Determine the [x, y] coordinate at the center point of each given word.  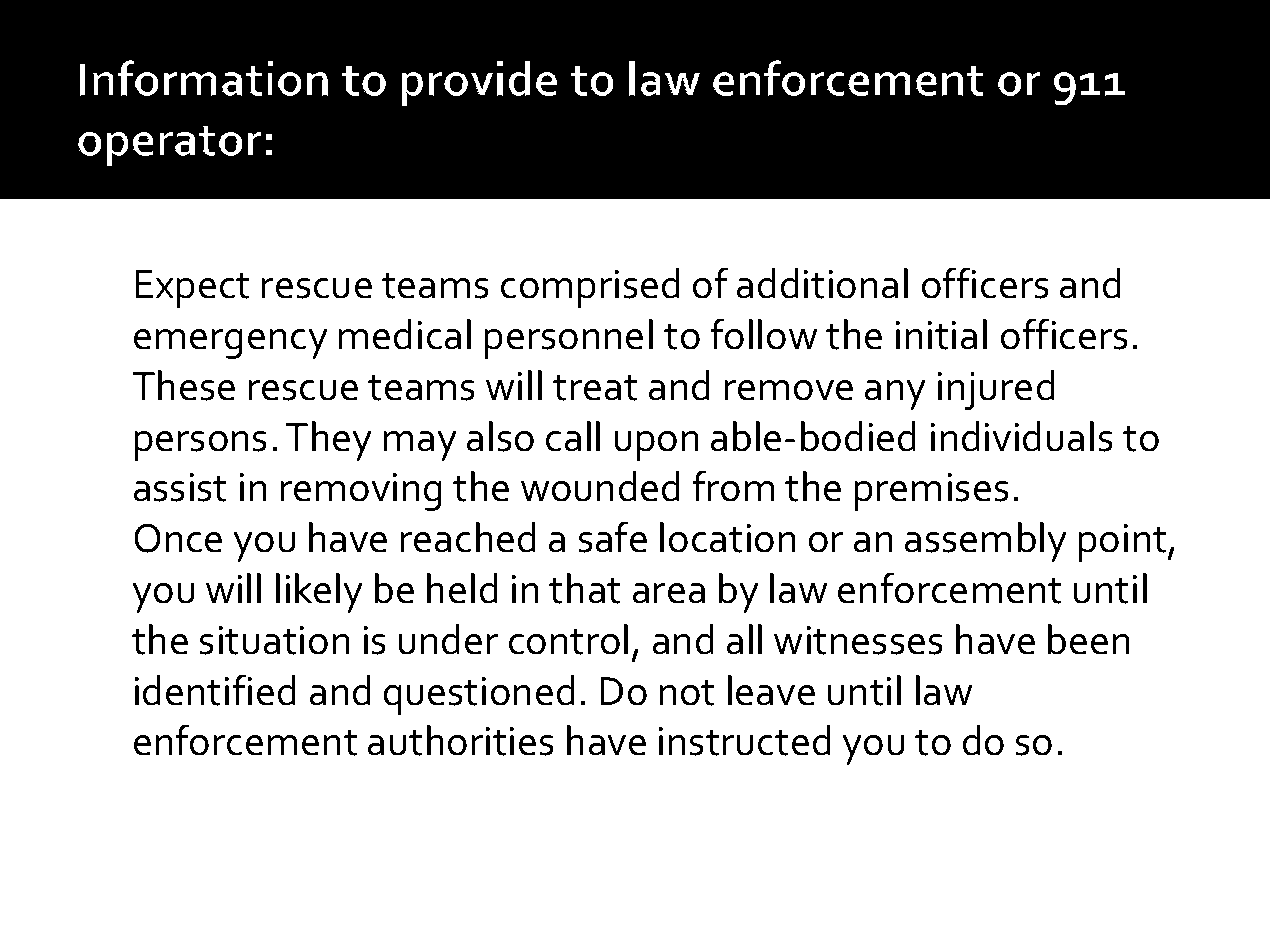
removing [361, 492]
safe [613, 537]
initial [941, 334]
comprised [590, 288]
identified [215, 690]
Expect [192, 289]
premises [932, 492]
